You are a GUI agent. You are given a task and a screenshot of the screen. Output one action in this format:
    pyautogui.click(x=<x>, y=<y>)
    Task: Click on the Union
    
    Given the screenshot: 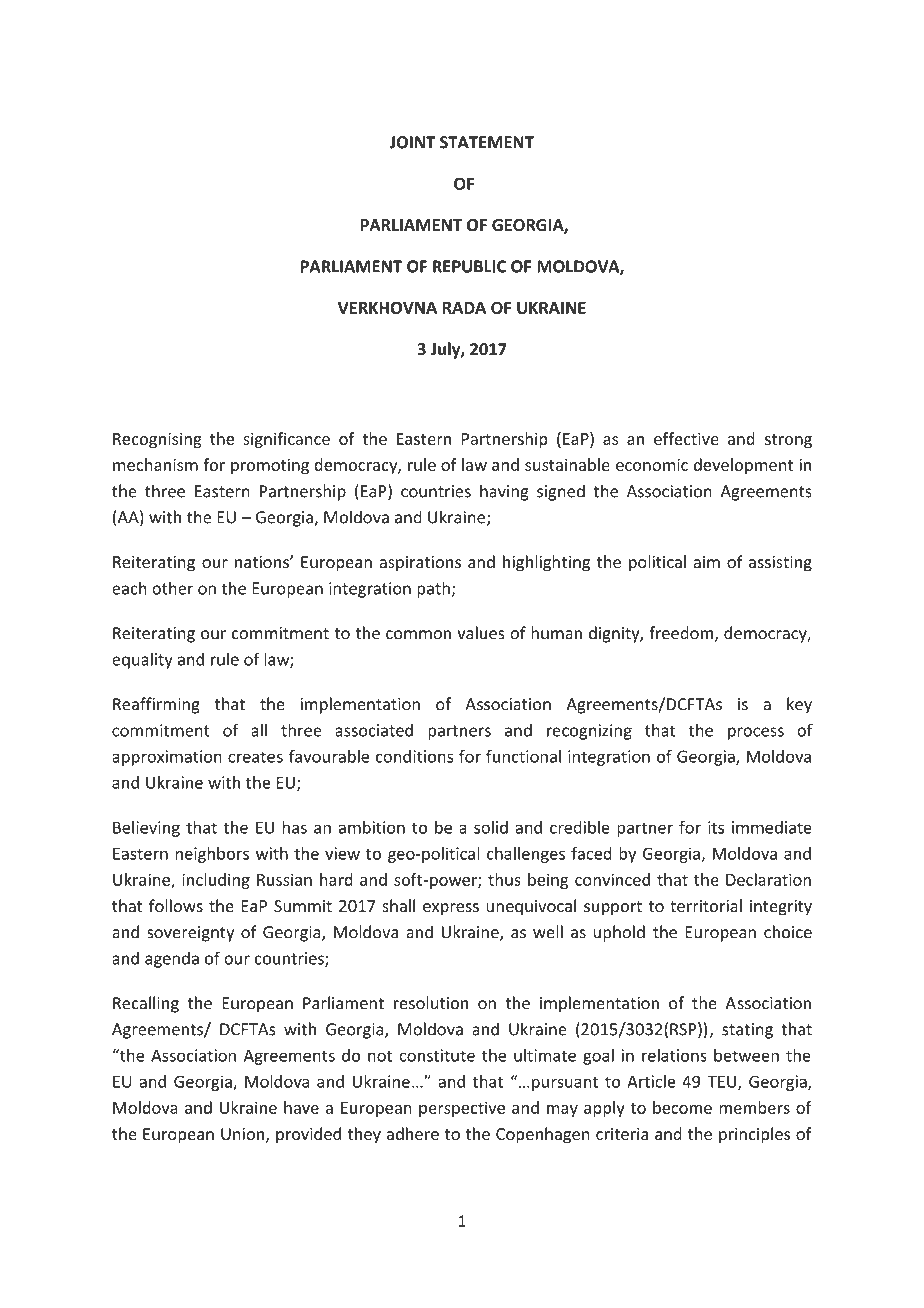 What is the action you would take?
    pyautogui.click(x=244, y=1135)
